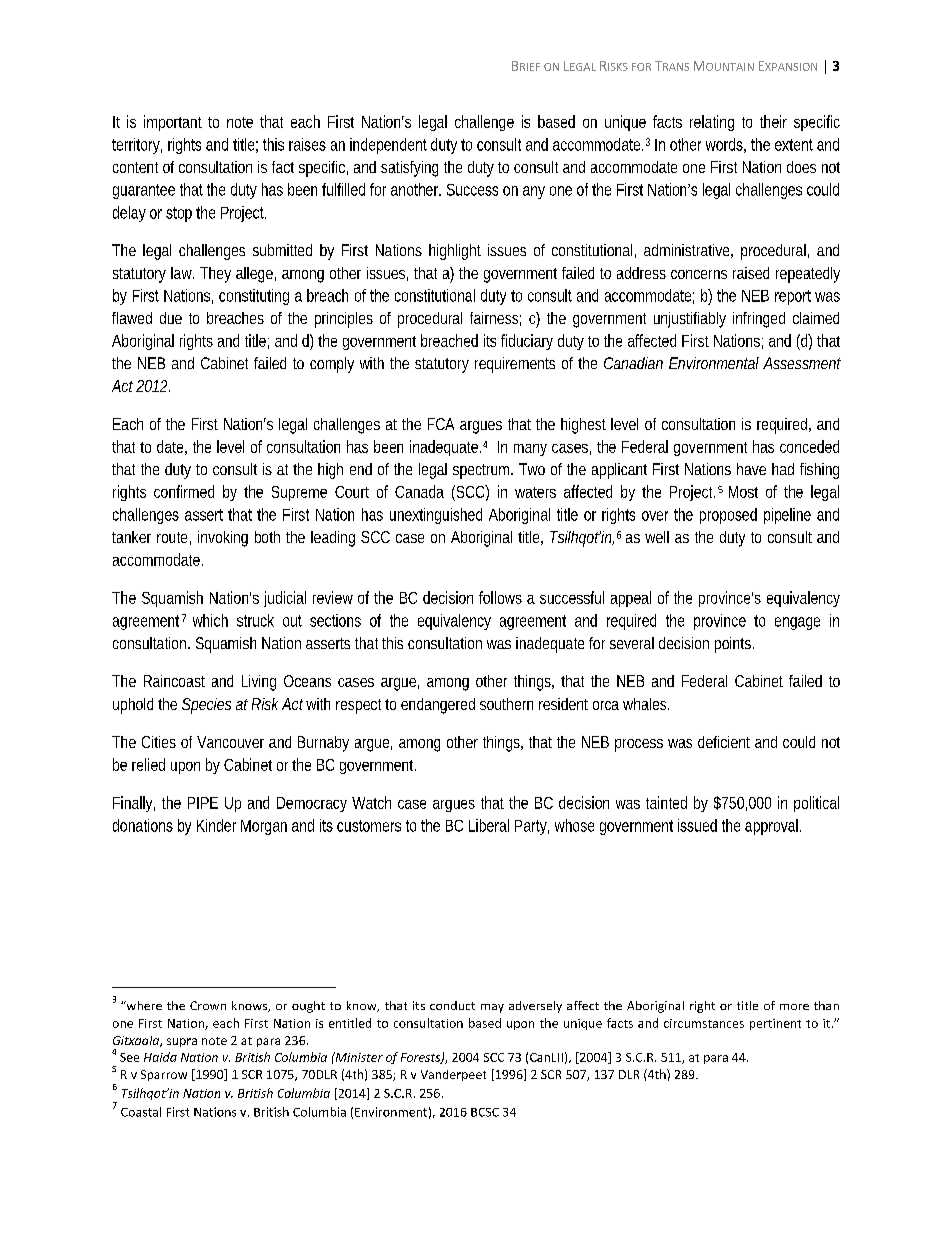  Describe the element at coordinates (173, 123) in the image. I see `important` at that location.
